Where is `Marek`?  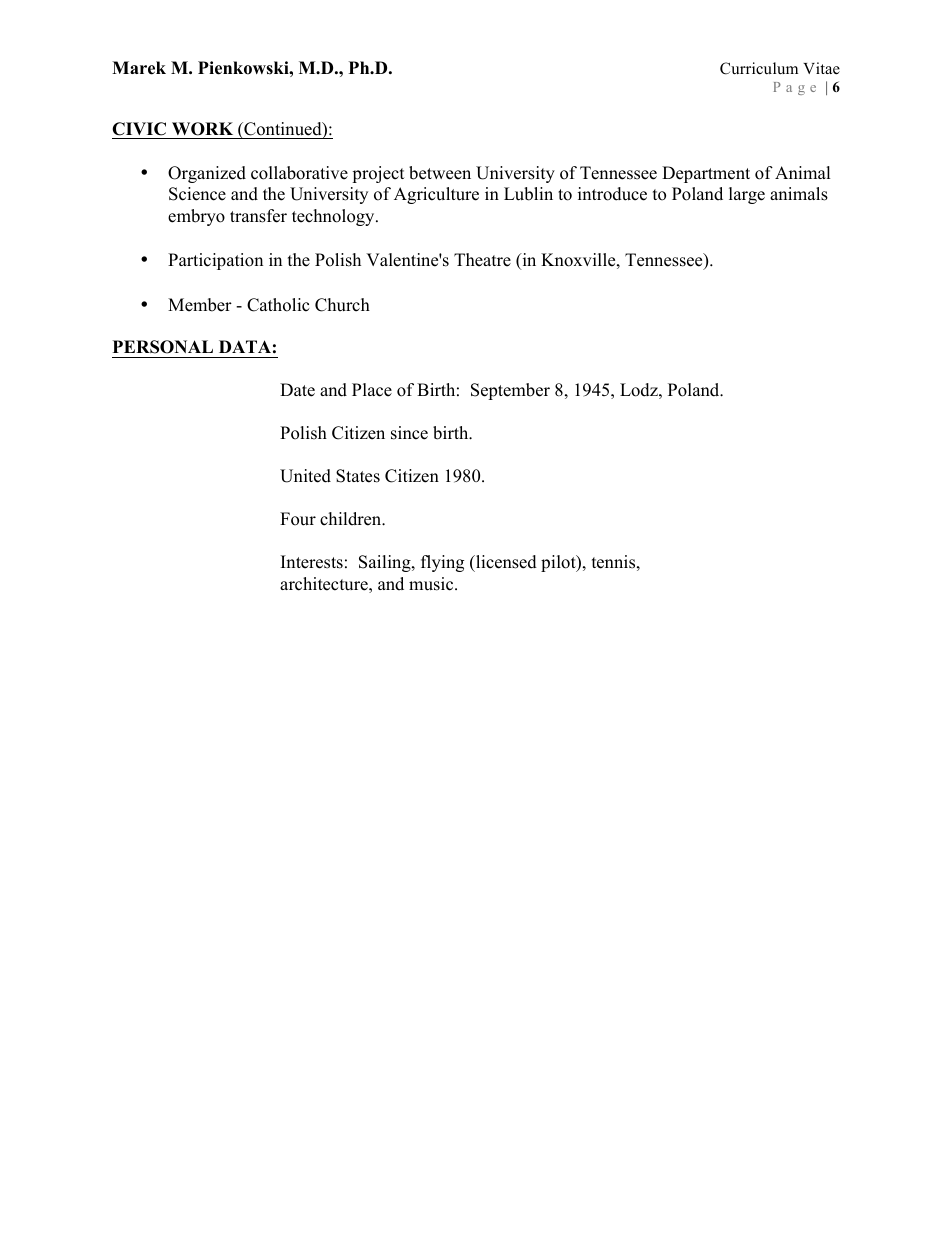
Marek is located at coordinates (139, 68).
